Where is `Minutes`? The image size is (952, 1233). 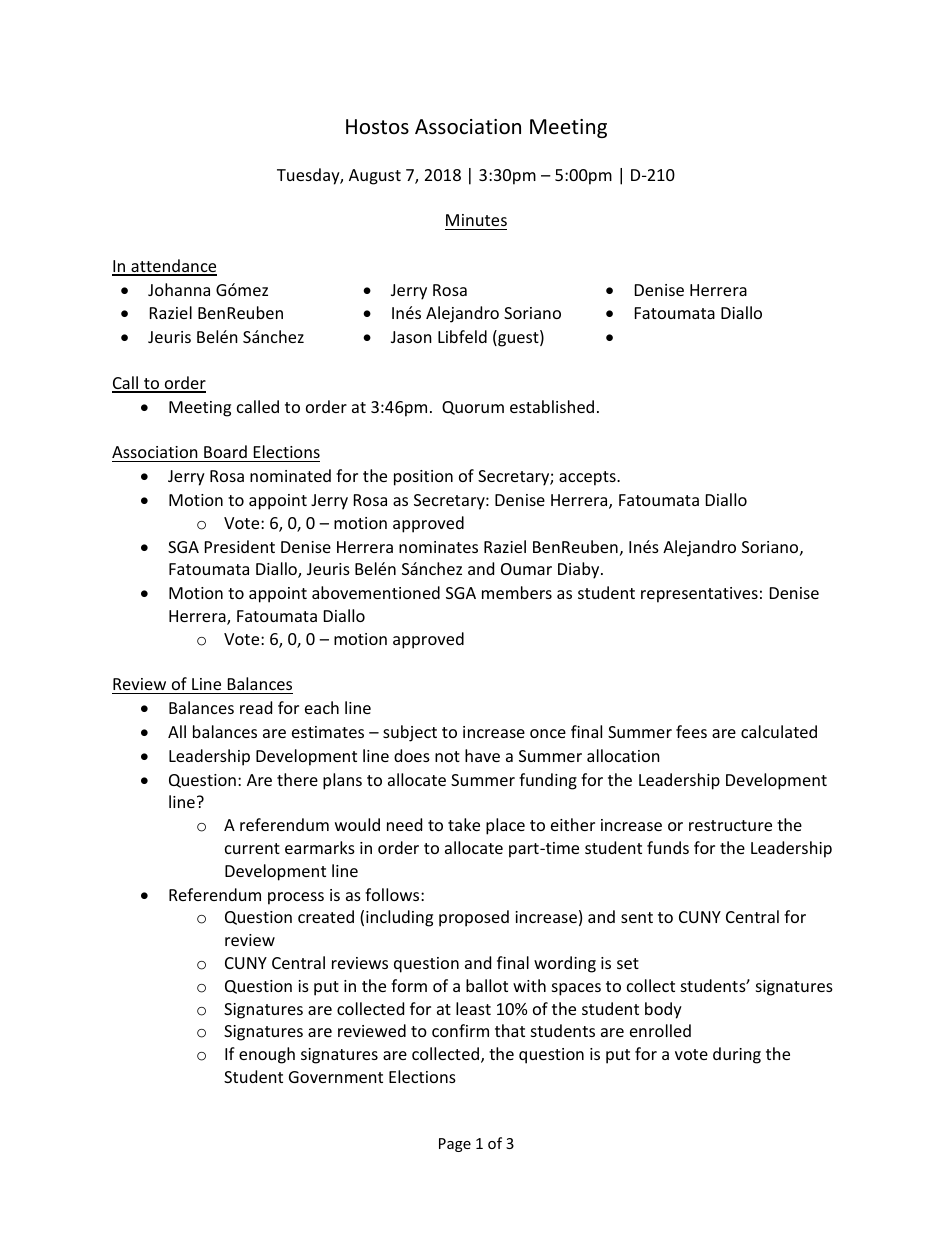 Minutes is located at coordinates (476, 220).
